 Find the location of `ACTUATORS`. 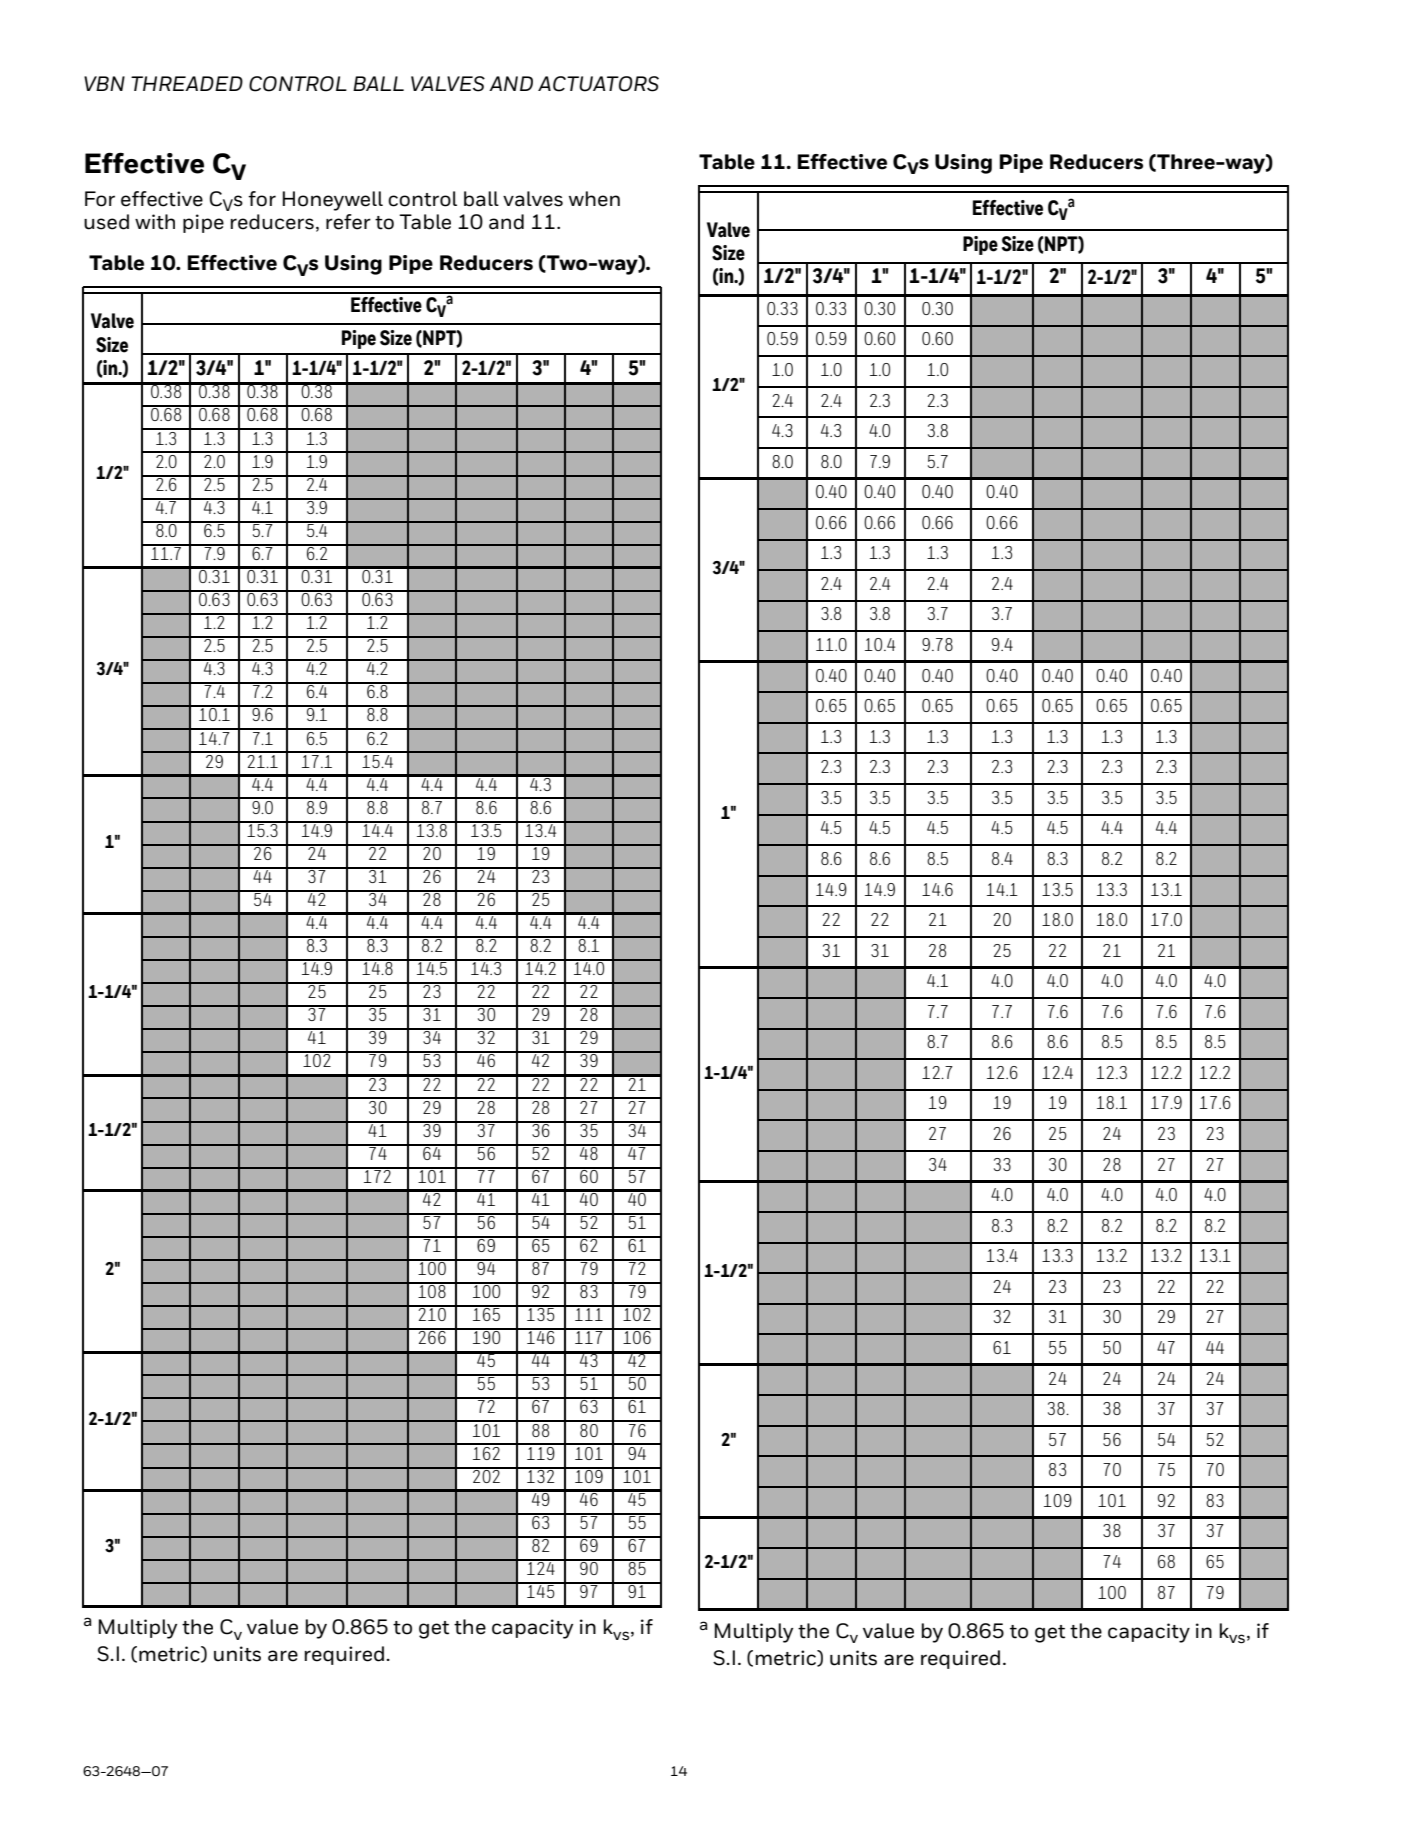

ACTUATORS is located at coordinates (598, 84).
